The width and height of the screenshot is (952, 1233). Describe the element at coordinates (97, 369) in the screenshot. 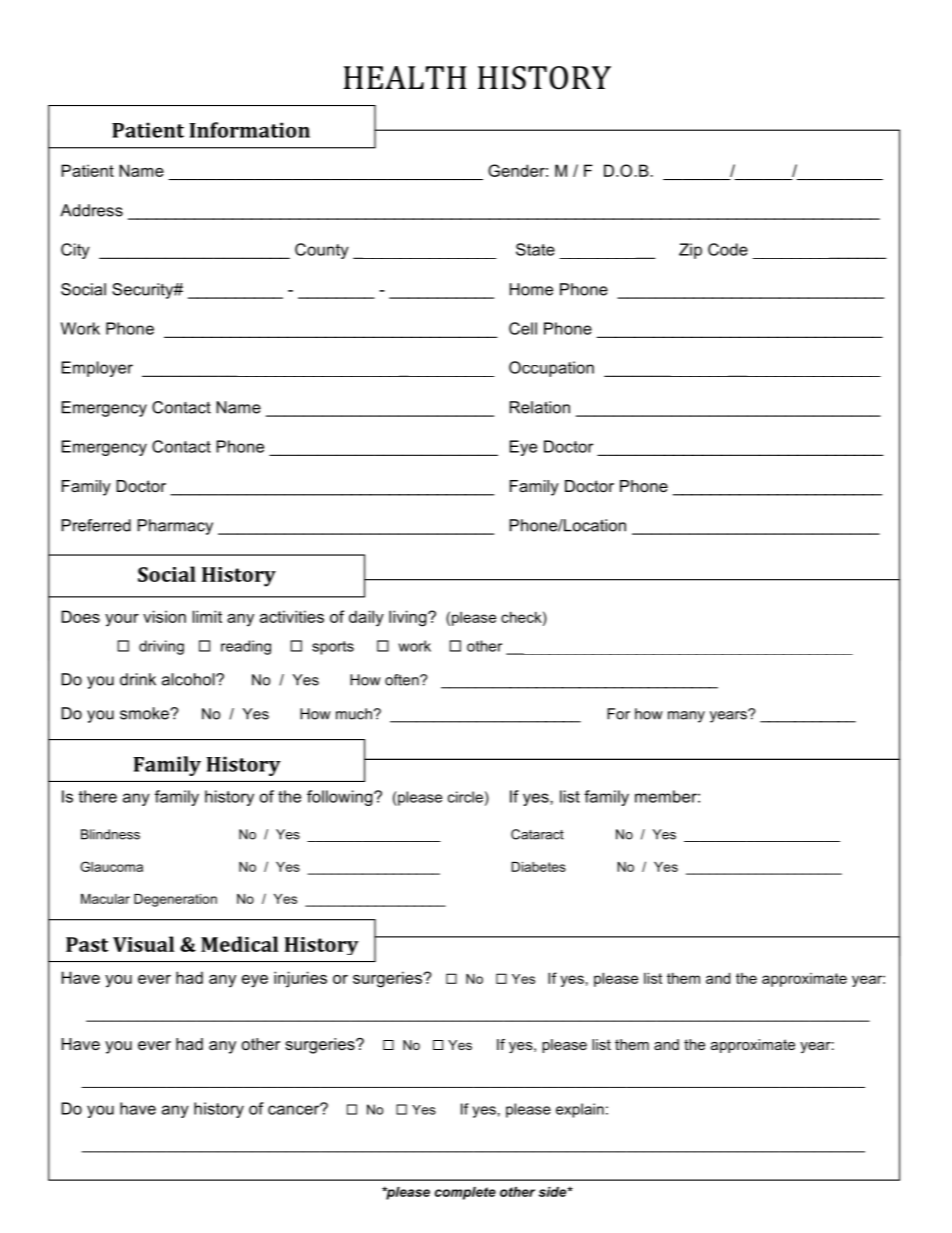

I see `Employer` at that location.
